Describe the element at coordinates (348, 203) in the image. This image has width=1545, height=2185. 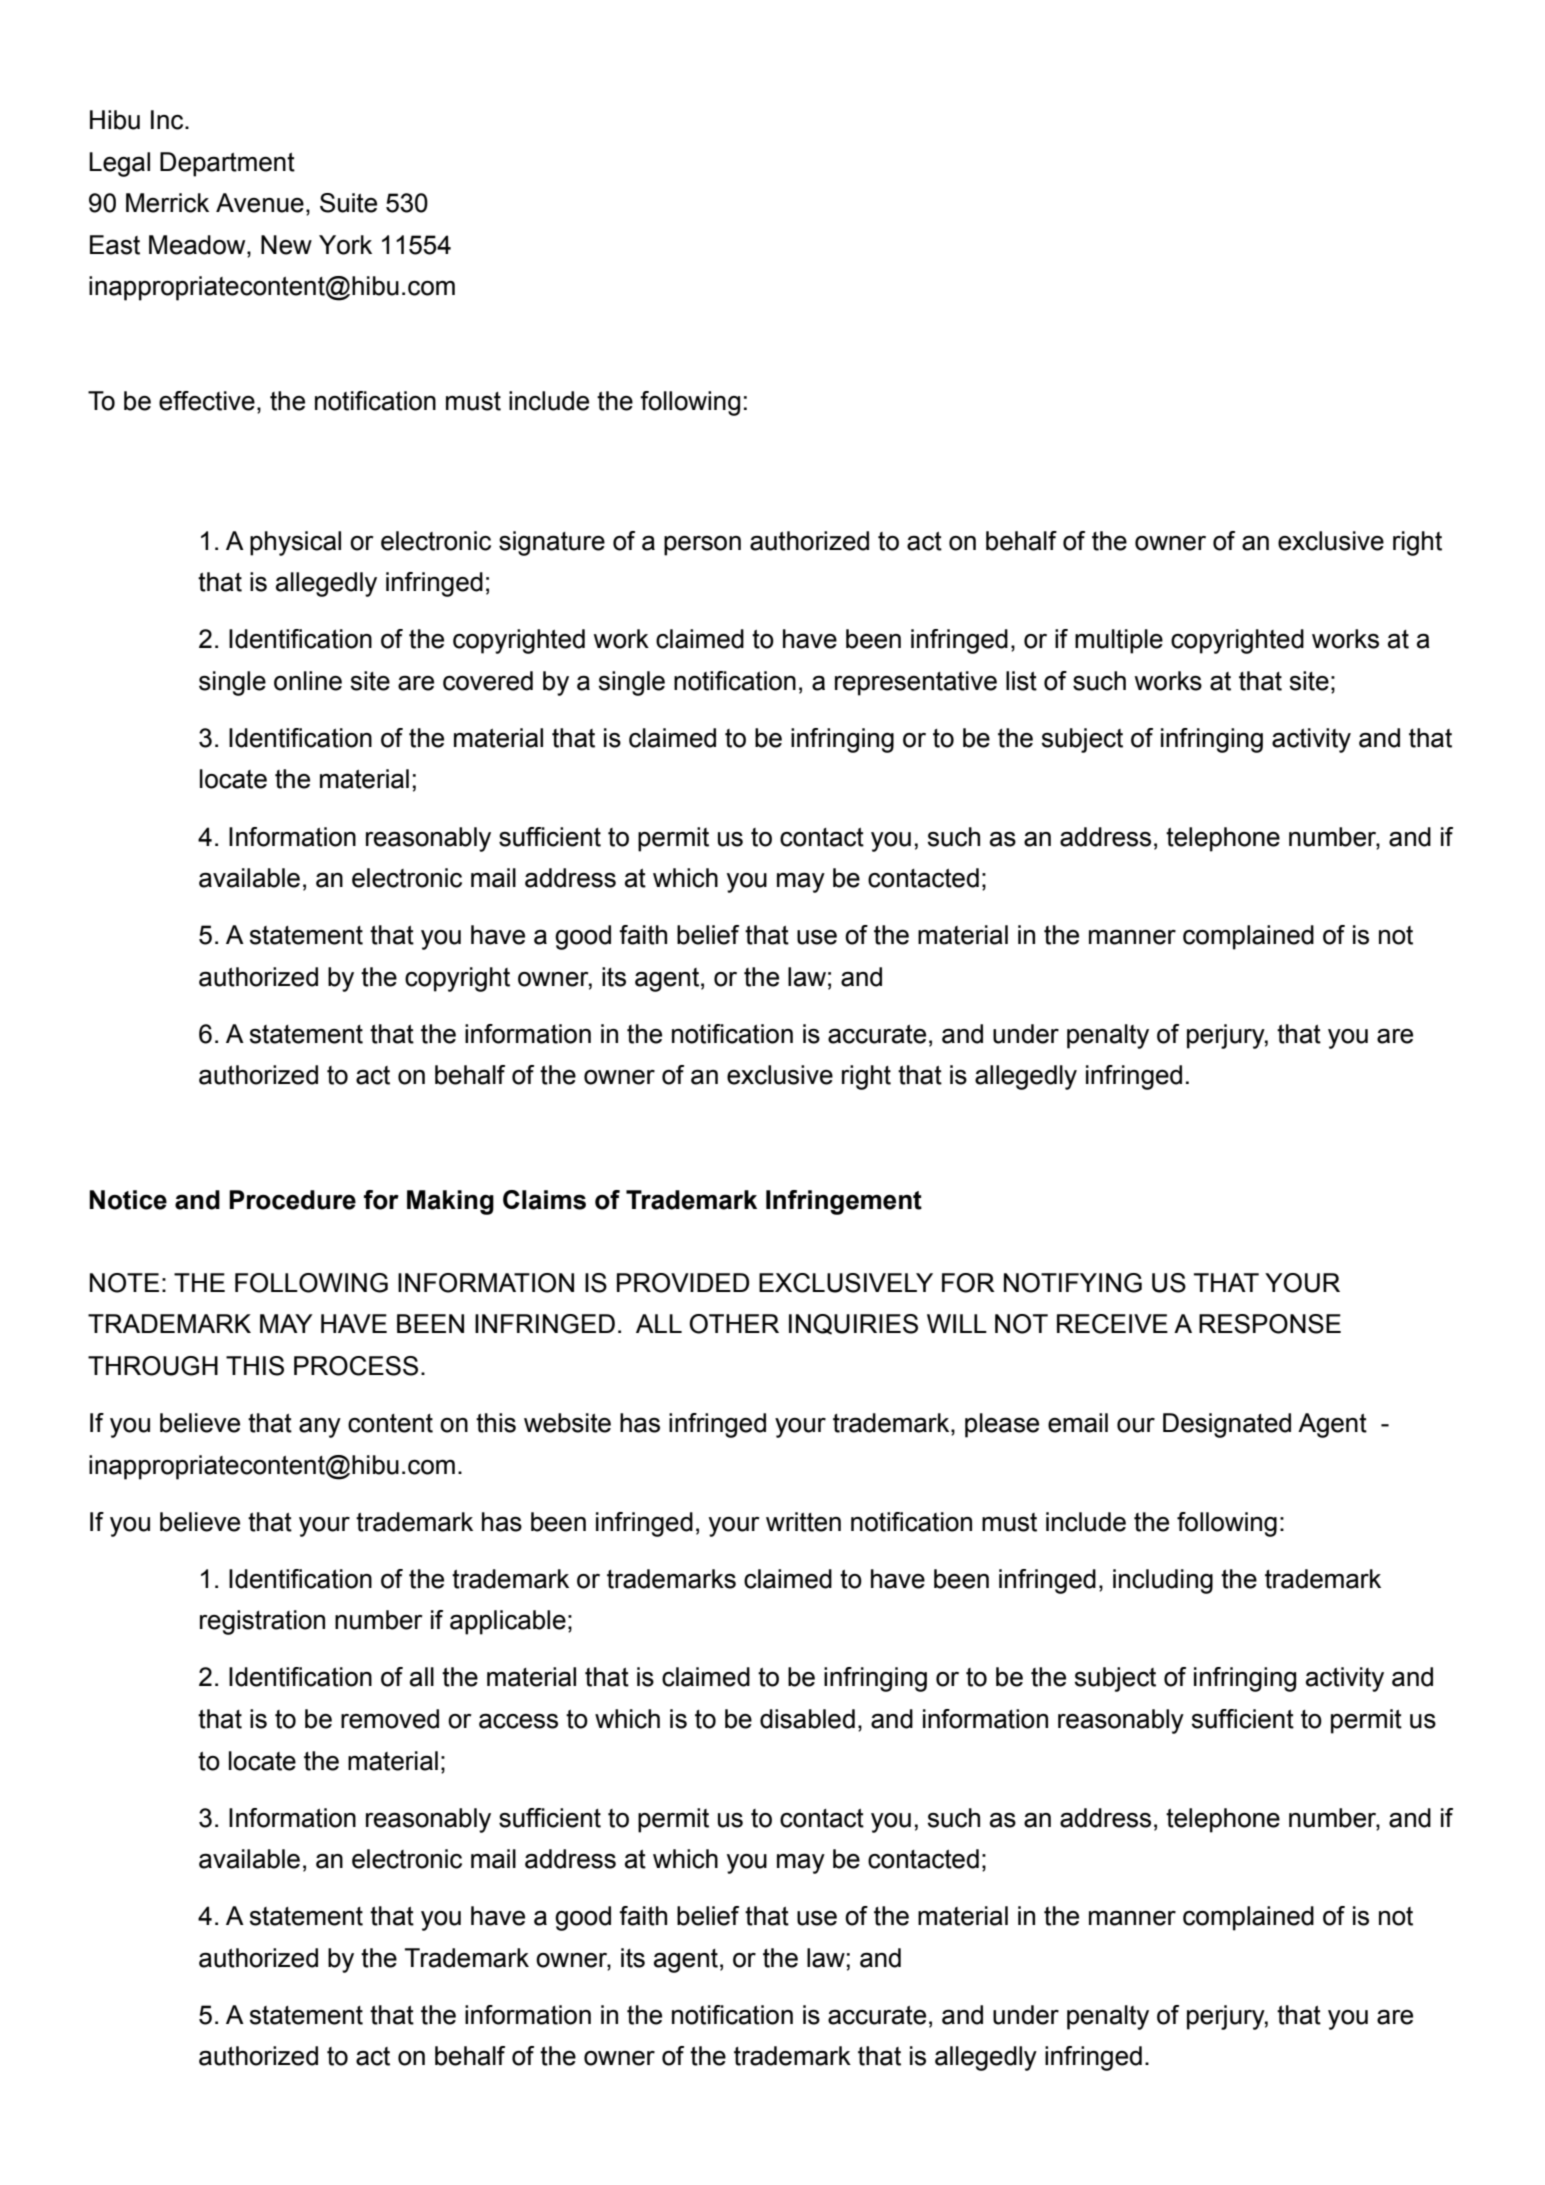
I see `Suite` at that location.
